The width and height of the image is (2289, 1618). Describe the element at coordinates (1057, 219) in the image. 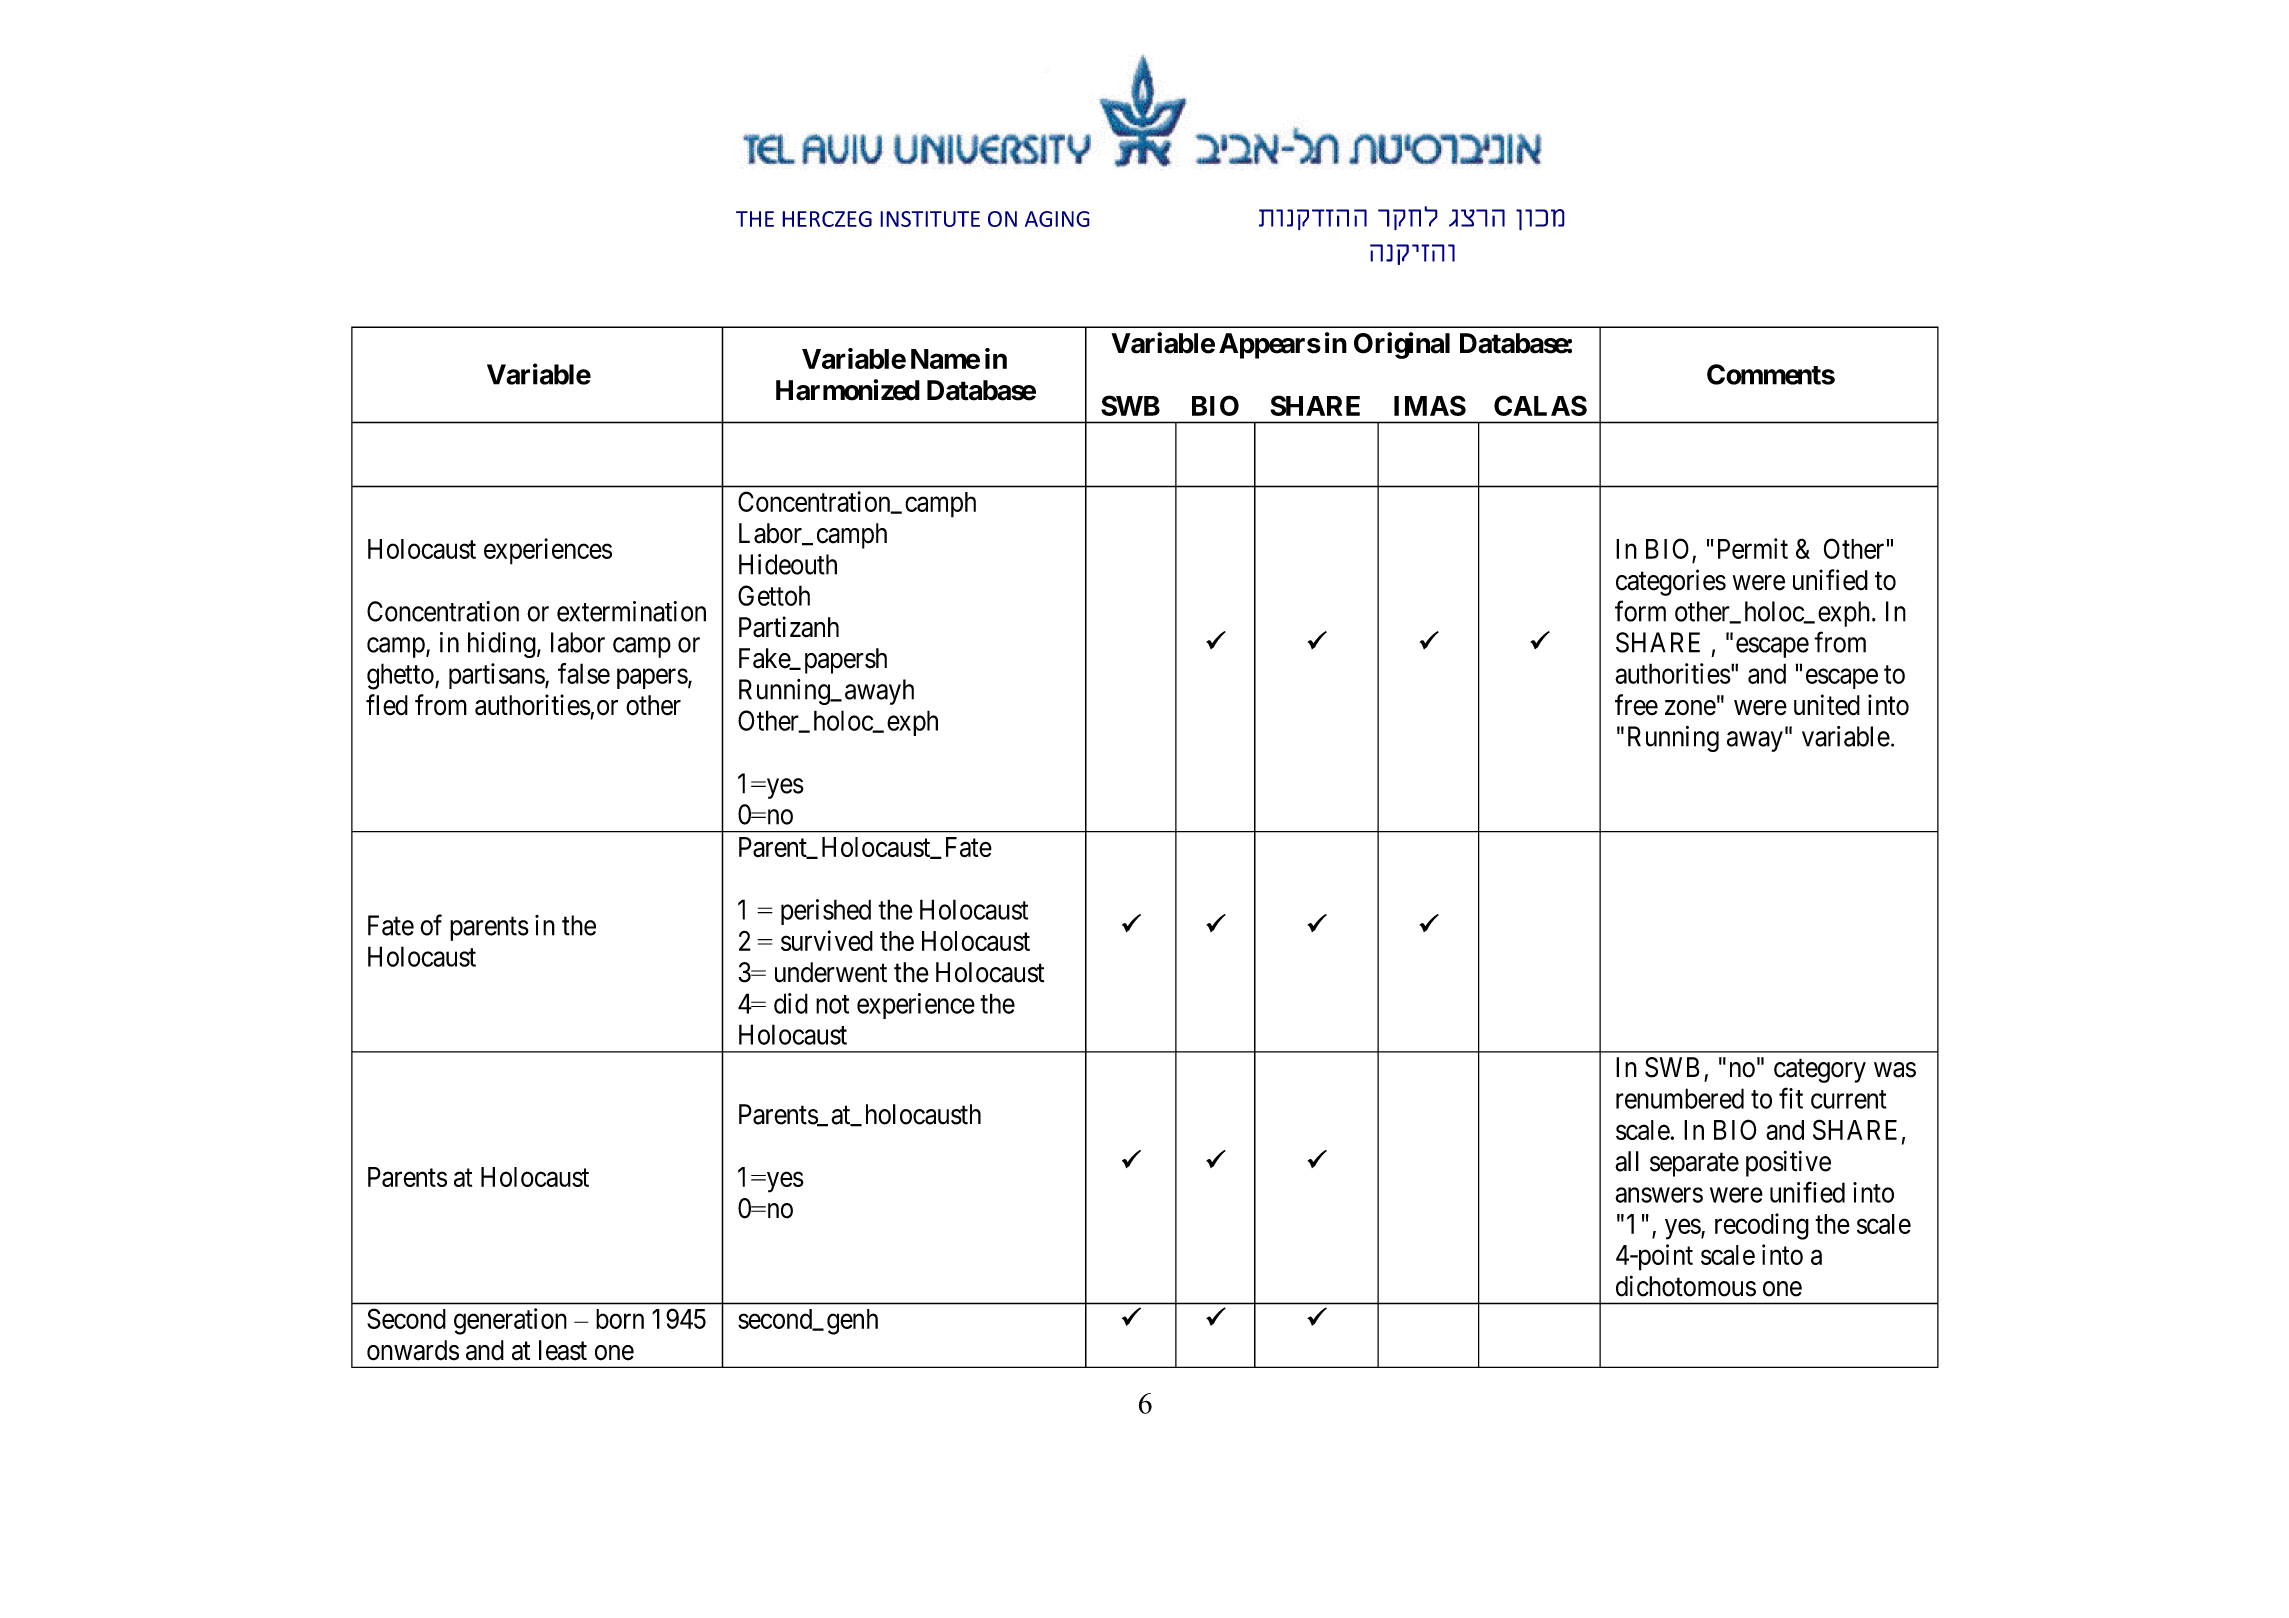

I see `AGING` at that location.
